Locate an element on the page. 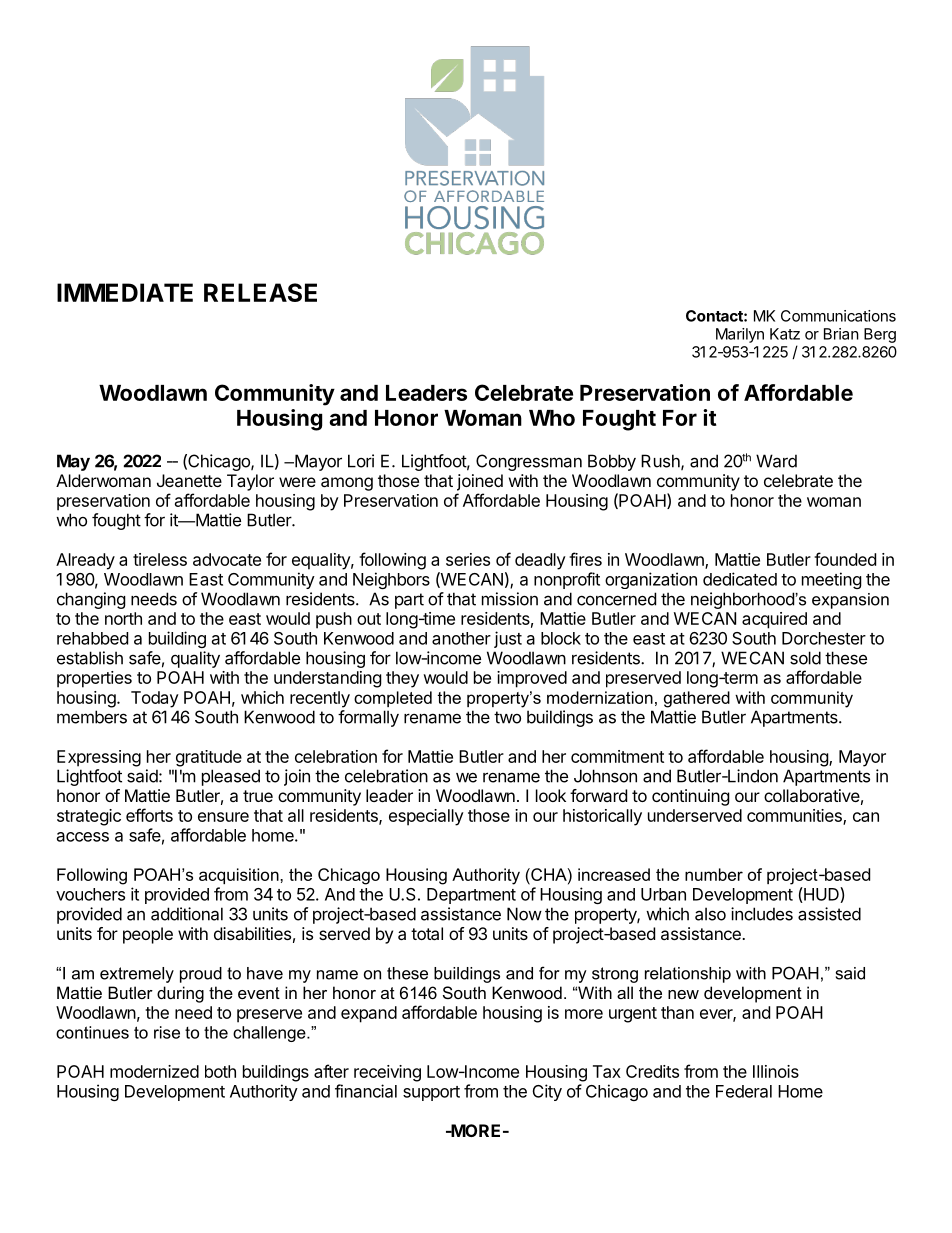 The width and height of the document is (952, 1233). Today is located at coordinates (155, 699).
